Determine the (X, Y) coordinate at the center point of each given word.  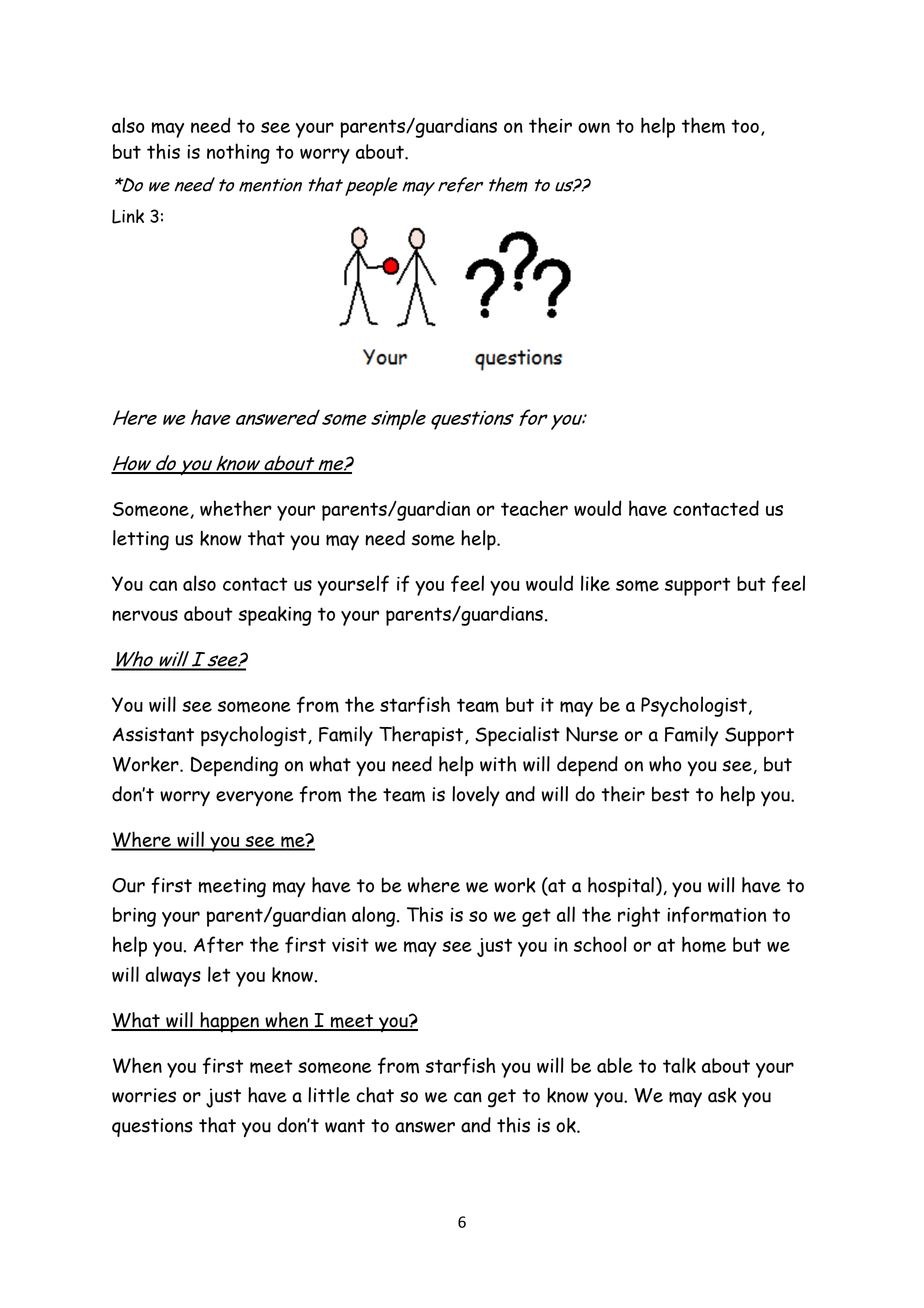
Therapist (422, 736)
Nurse (592, 734)
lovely (476, 796)
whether (236, 508)
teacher (534, 508)
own (594, 127)
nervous (145, 615)
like (595, 583)
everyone (254, 798)
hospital (621, 887)
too (745, 126)
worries (144, 1095)
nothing (238, 153)
